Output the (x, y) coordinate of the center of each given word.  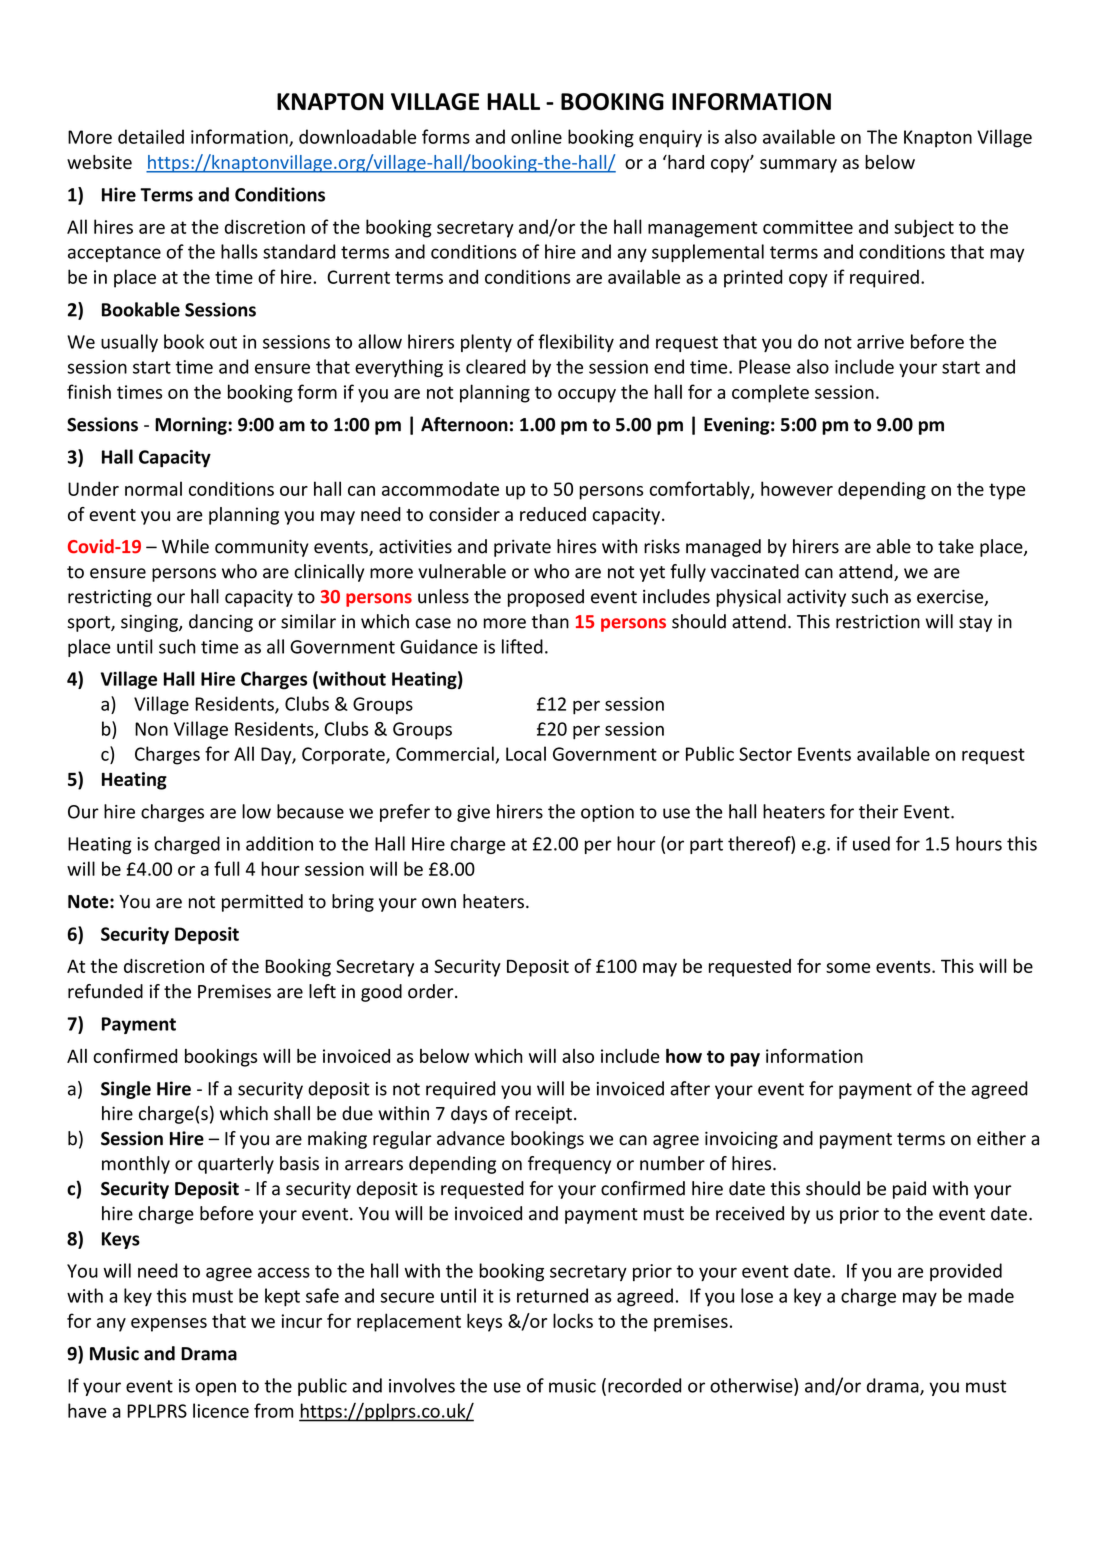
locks (573, 1320)
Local (526, 753)
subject (924, 228)
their (878, 811)
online (536, 136)
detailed (151, 136)
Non (151, 729)
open (215, 1389)
